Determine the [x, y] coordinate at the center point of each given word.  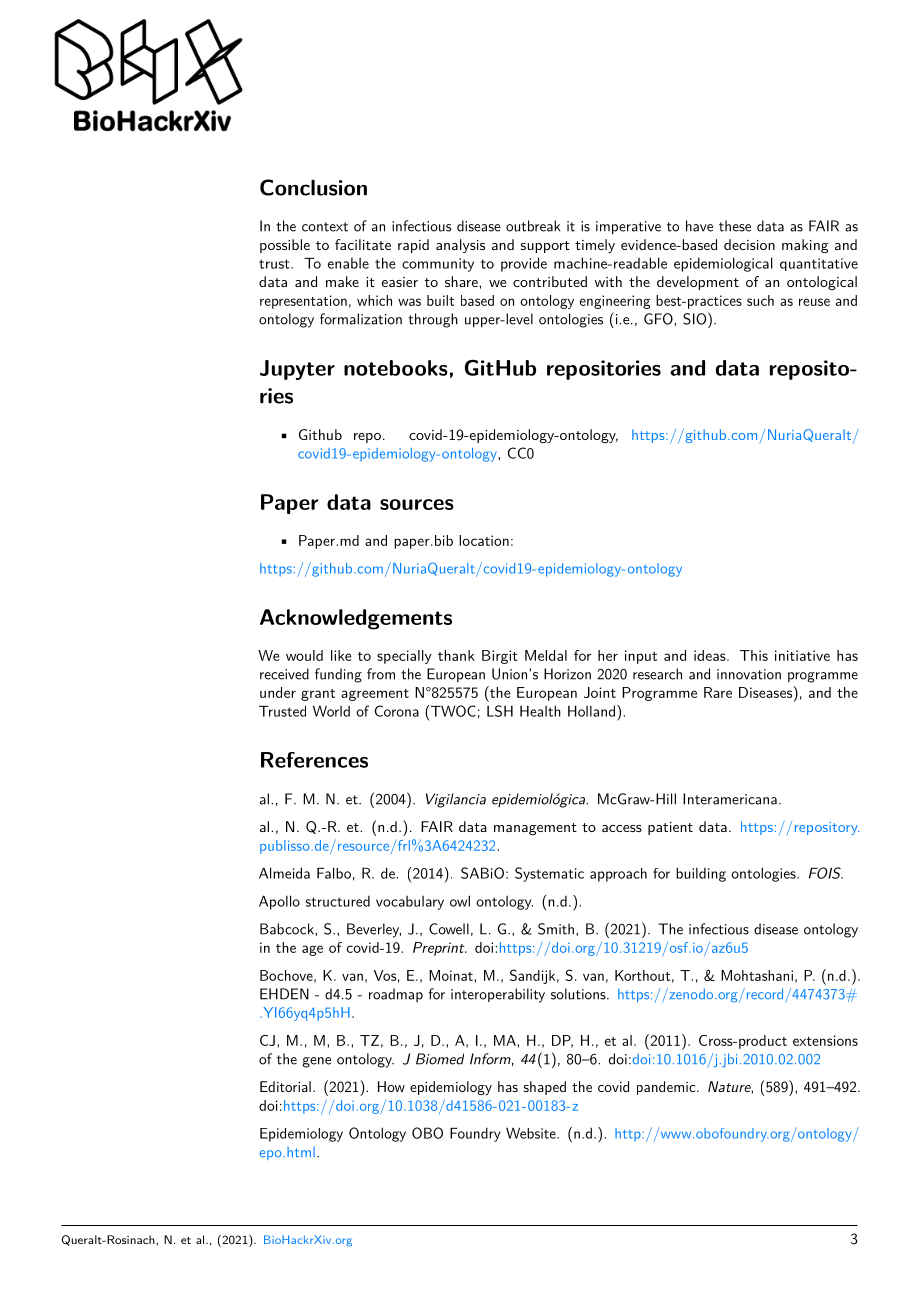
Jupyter [297, 370]
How [391, 1086]
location [484, 540]
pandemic [666, 1088]
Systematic [549, 874]
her [608, 655]
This [754, 655]
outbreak [533, 226]
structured [337, 901]
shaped [545, 1088]
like [341, 655]
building [701, 874]
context [325, 227]
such [760, 300]
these [735, 226]
